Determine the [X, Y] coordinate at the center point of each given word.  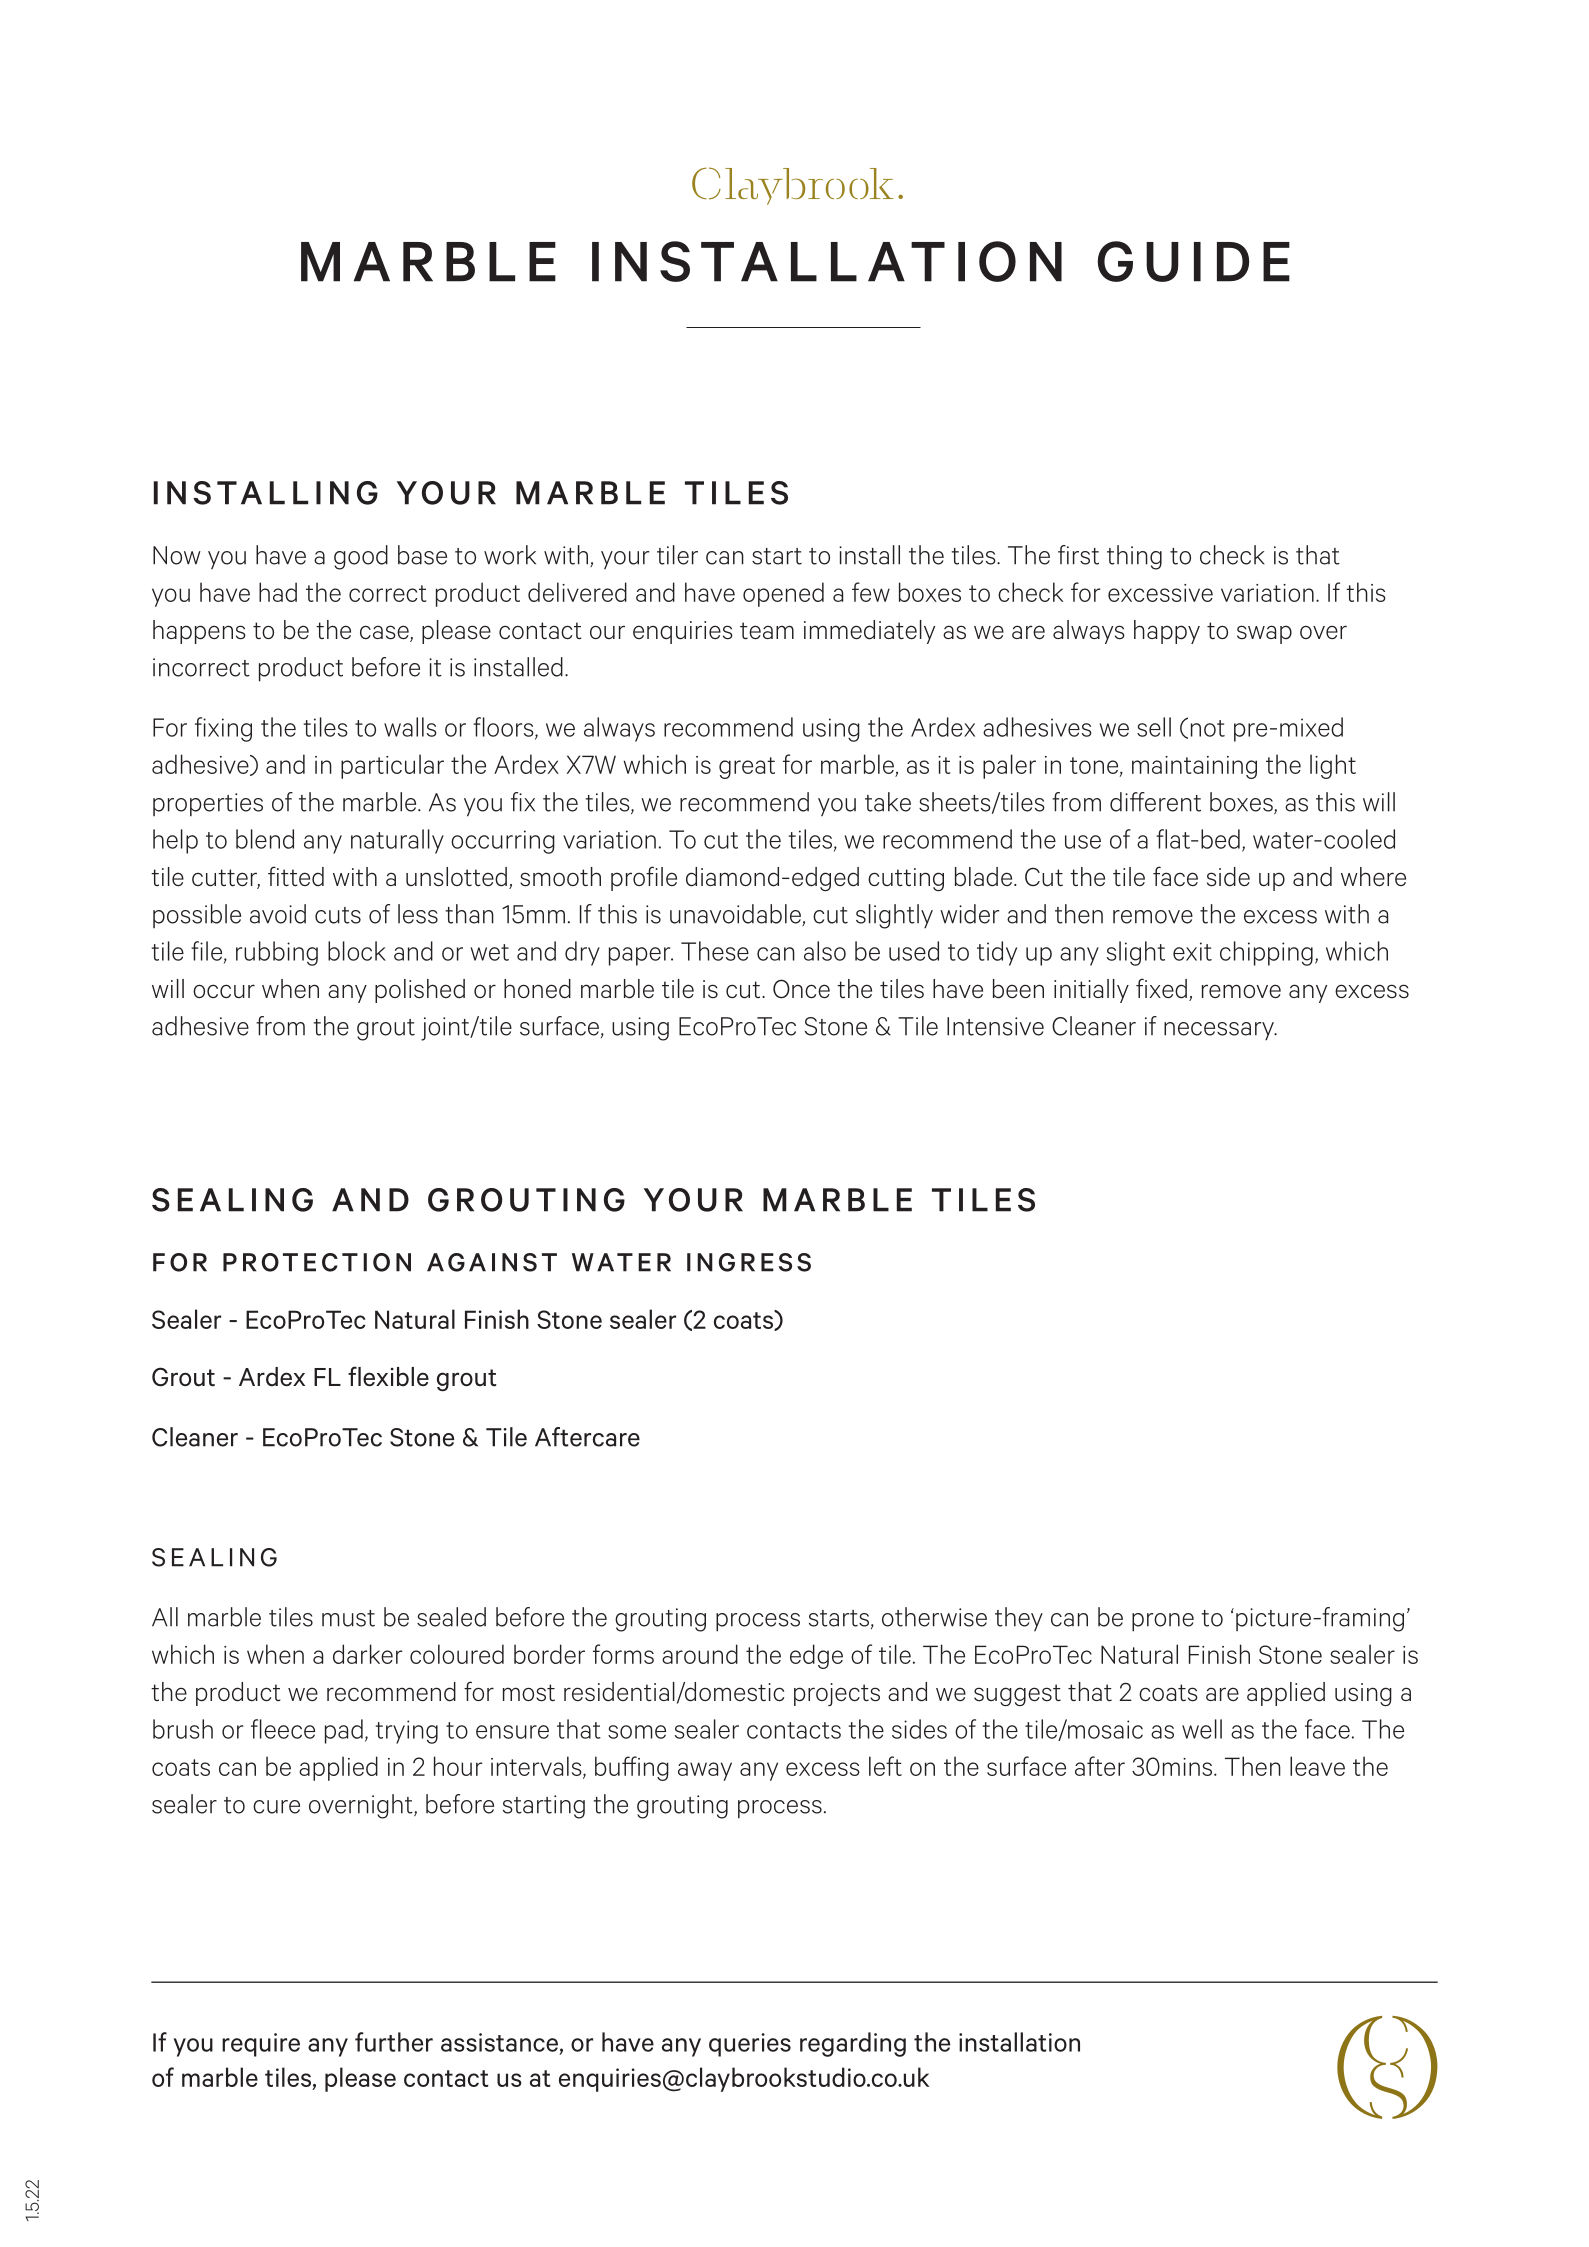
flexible [388, 1376]
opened [783, 594]
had [278, 592]
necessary [1220, 1031]
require [261, 2045]
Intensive [995, 1026]
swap [1264, 634]
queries [750, 2045]
